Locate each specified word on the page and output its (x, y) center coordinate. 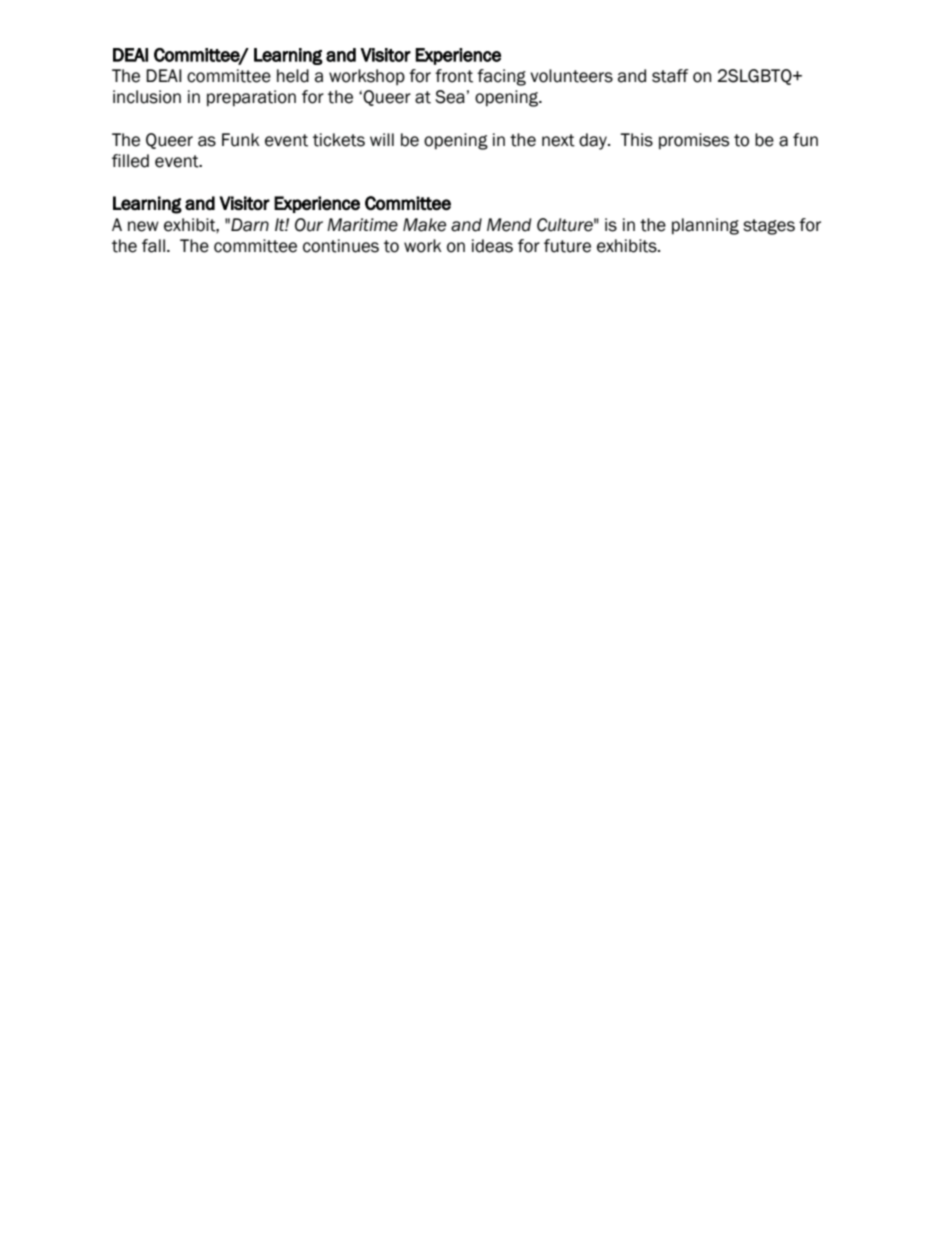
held (293, 76)
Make (424, 225)
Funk (241, 140)
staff (670, 76)
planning (705, 226)
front (454, 76)
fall (153, 246)
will (382, 139)
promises (694, 141)
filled (130, 161)
